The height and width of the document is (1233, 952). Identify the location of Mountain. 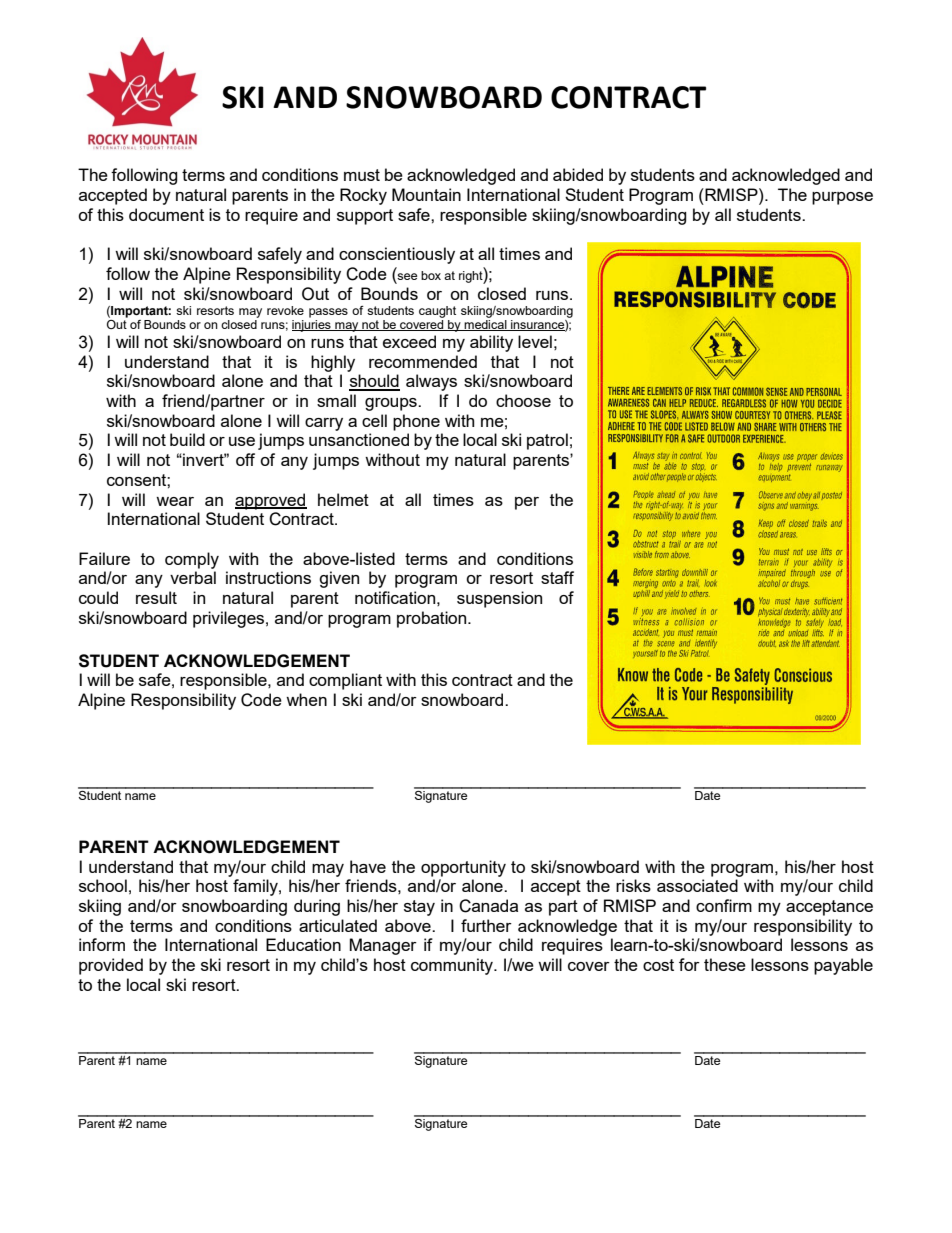
(426, 194).
